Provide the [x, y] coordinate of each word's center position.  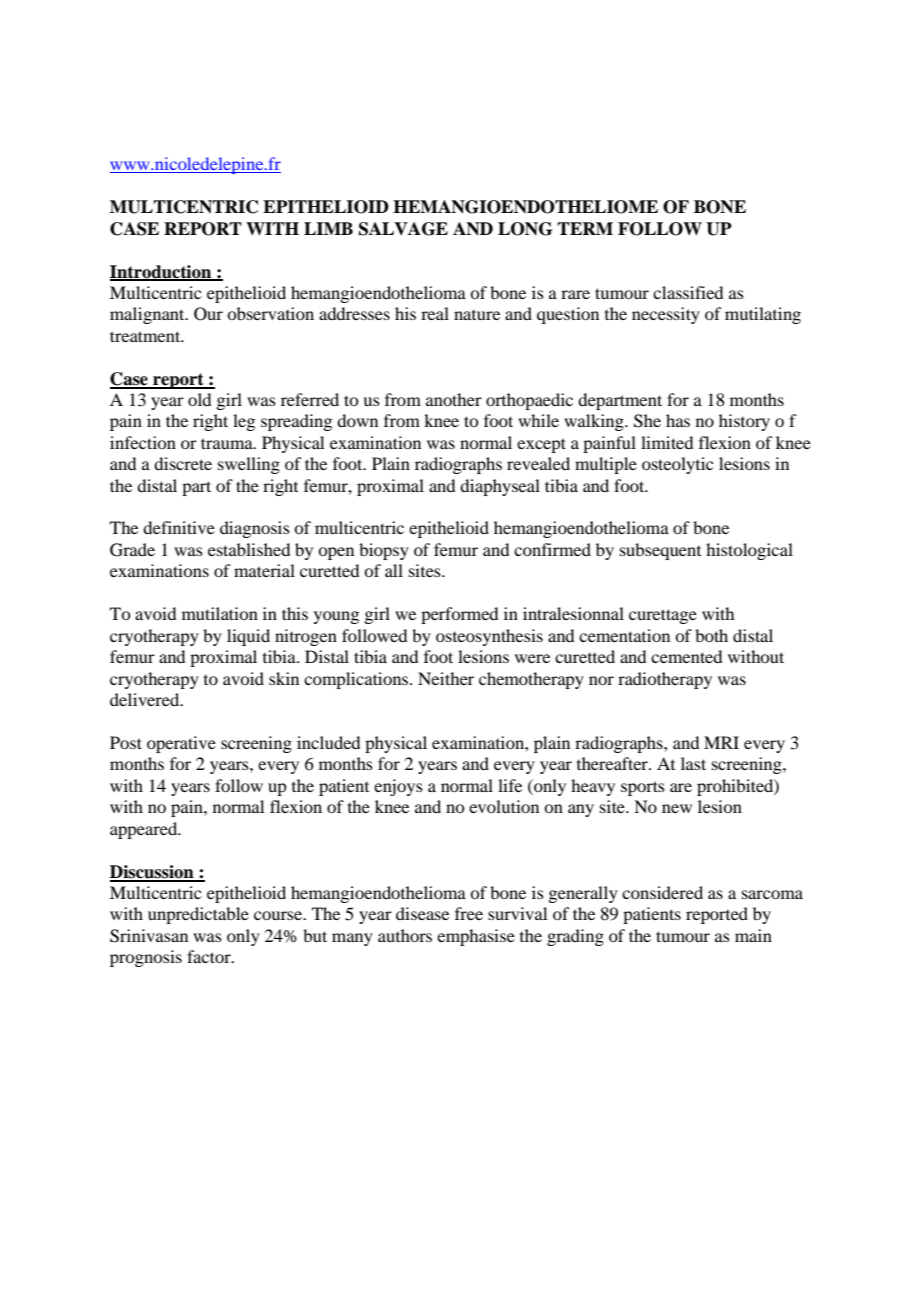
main [753, 935]
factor [210, 956]
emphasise [476, 937]
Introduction [162, 272]
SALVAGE [403, 229]
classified [688, 292]
